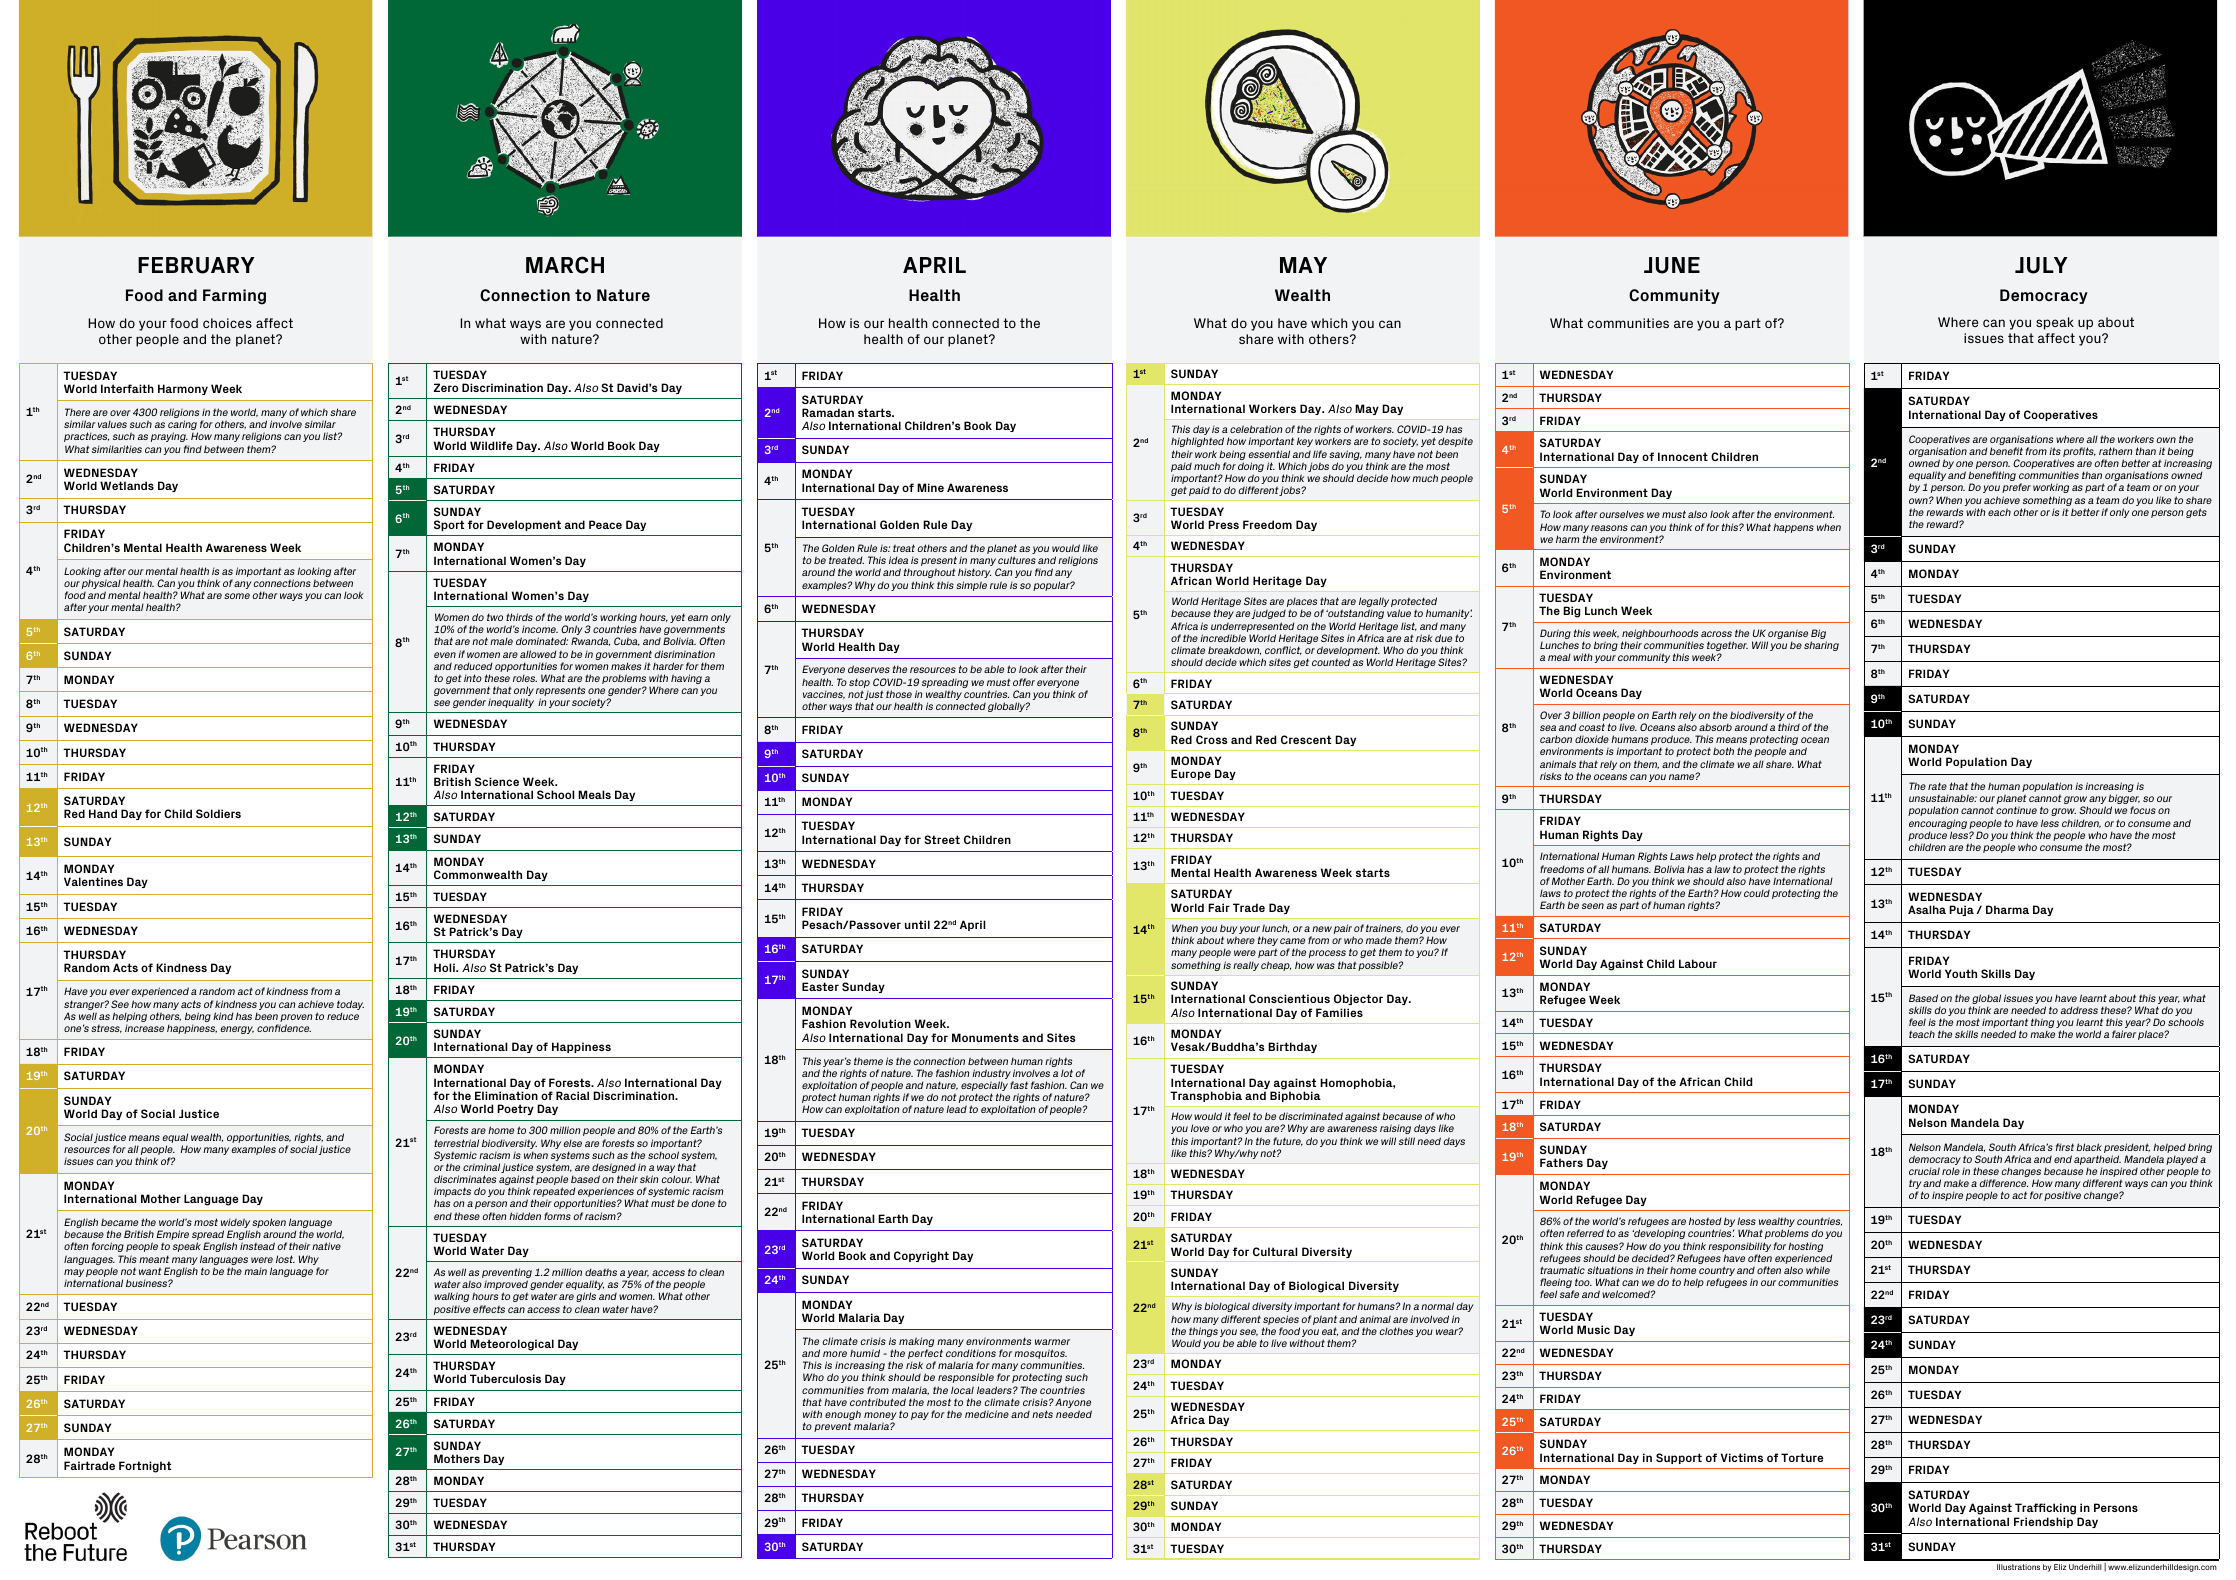 Image resolution: width=2236 pixels, height=1580 pixels. I want to click on Poetry, so click(515, 1109).
